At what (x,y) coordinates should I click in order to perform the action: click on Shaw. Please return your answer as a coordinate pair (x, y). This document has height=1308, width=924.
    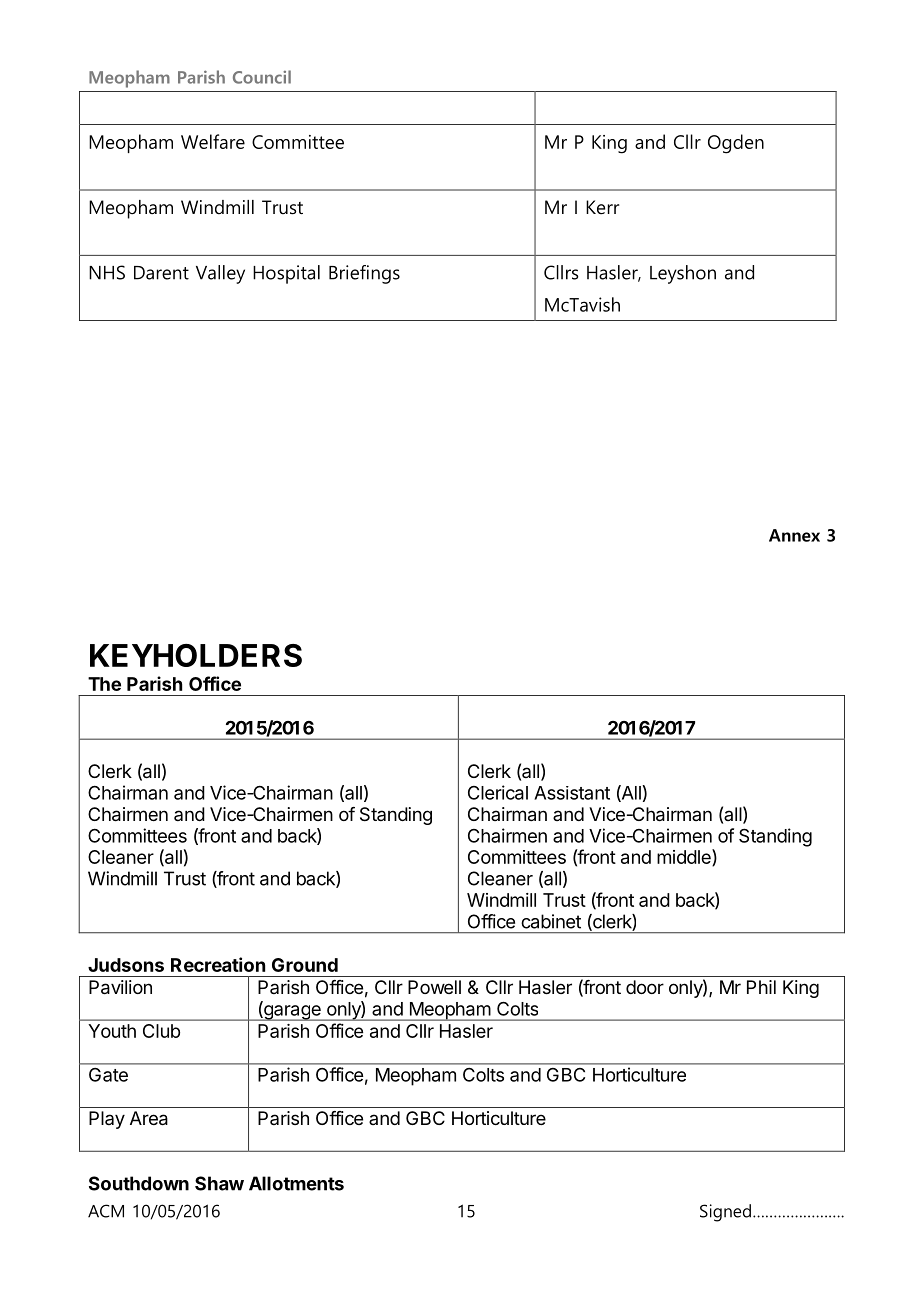
    Looking at the image, I should click on (219, 1183).
